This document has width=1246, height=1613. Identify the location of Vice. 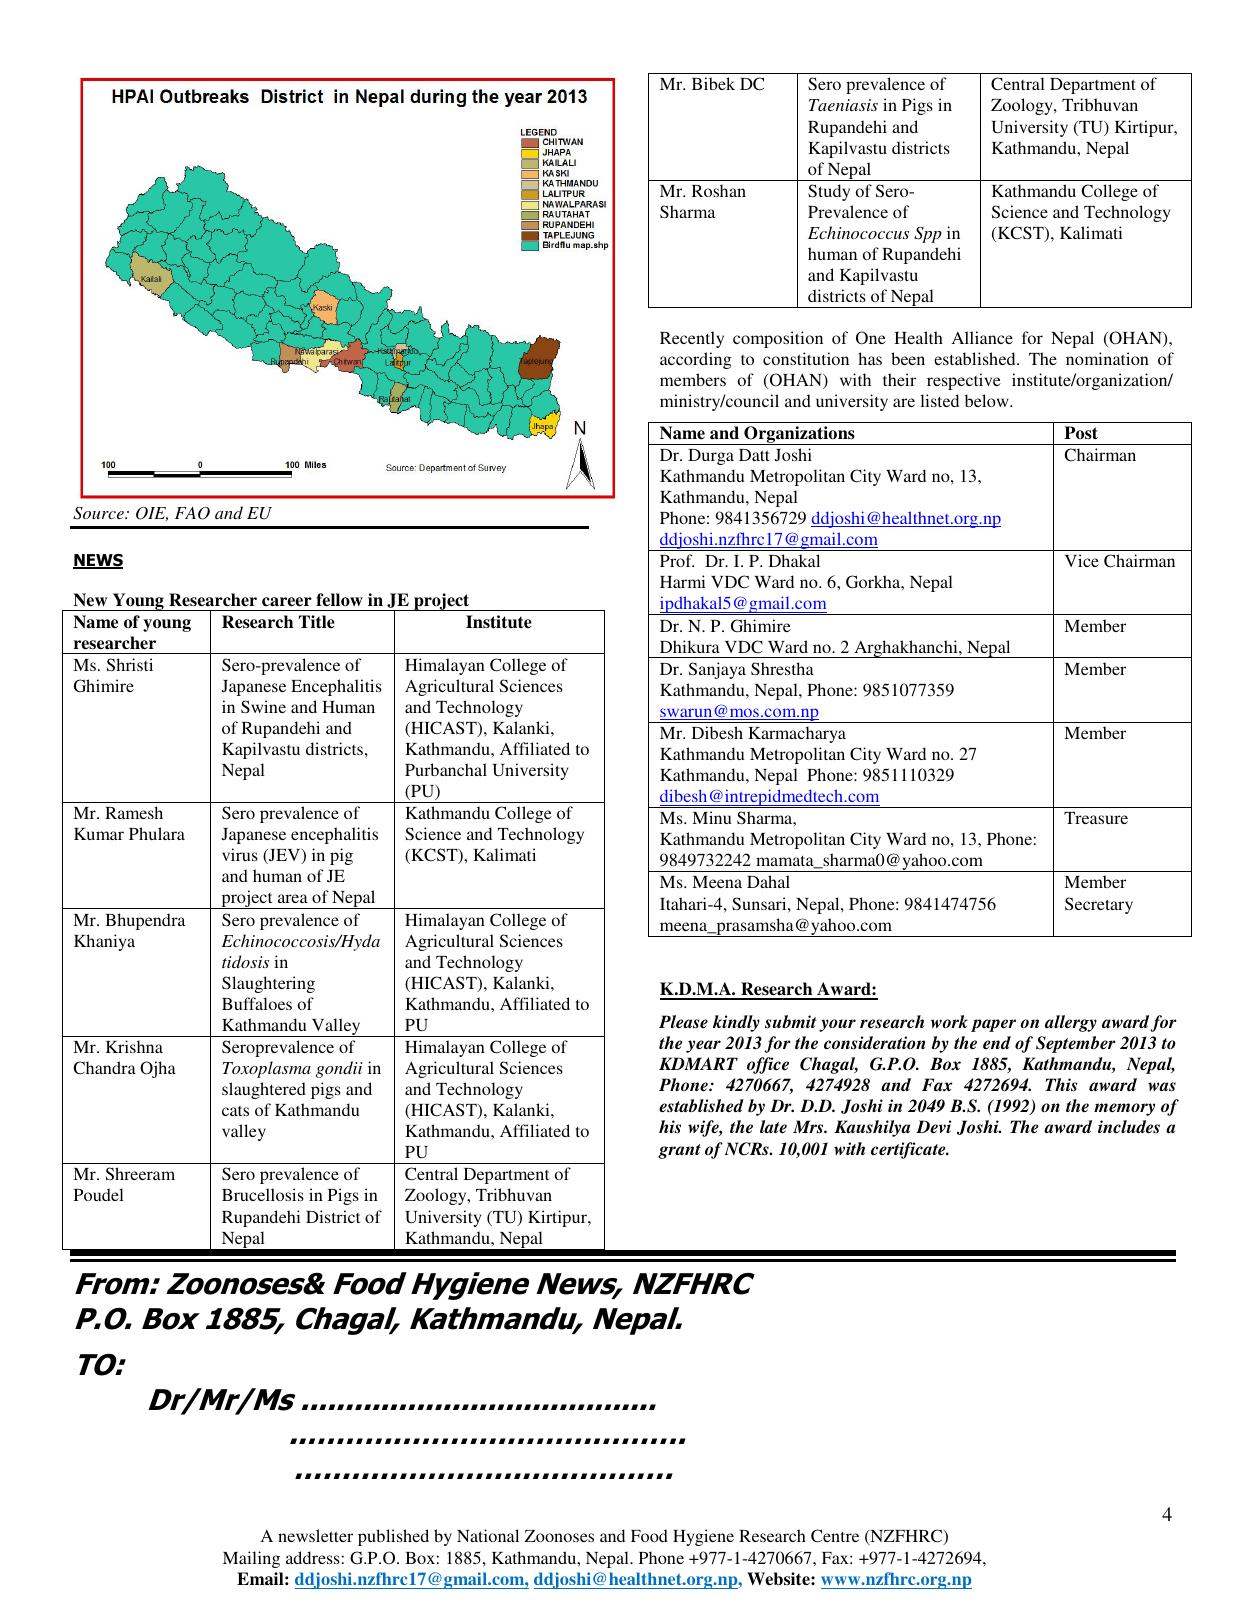
(1082, 560).
